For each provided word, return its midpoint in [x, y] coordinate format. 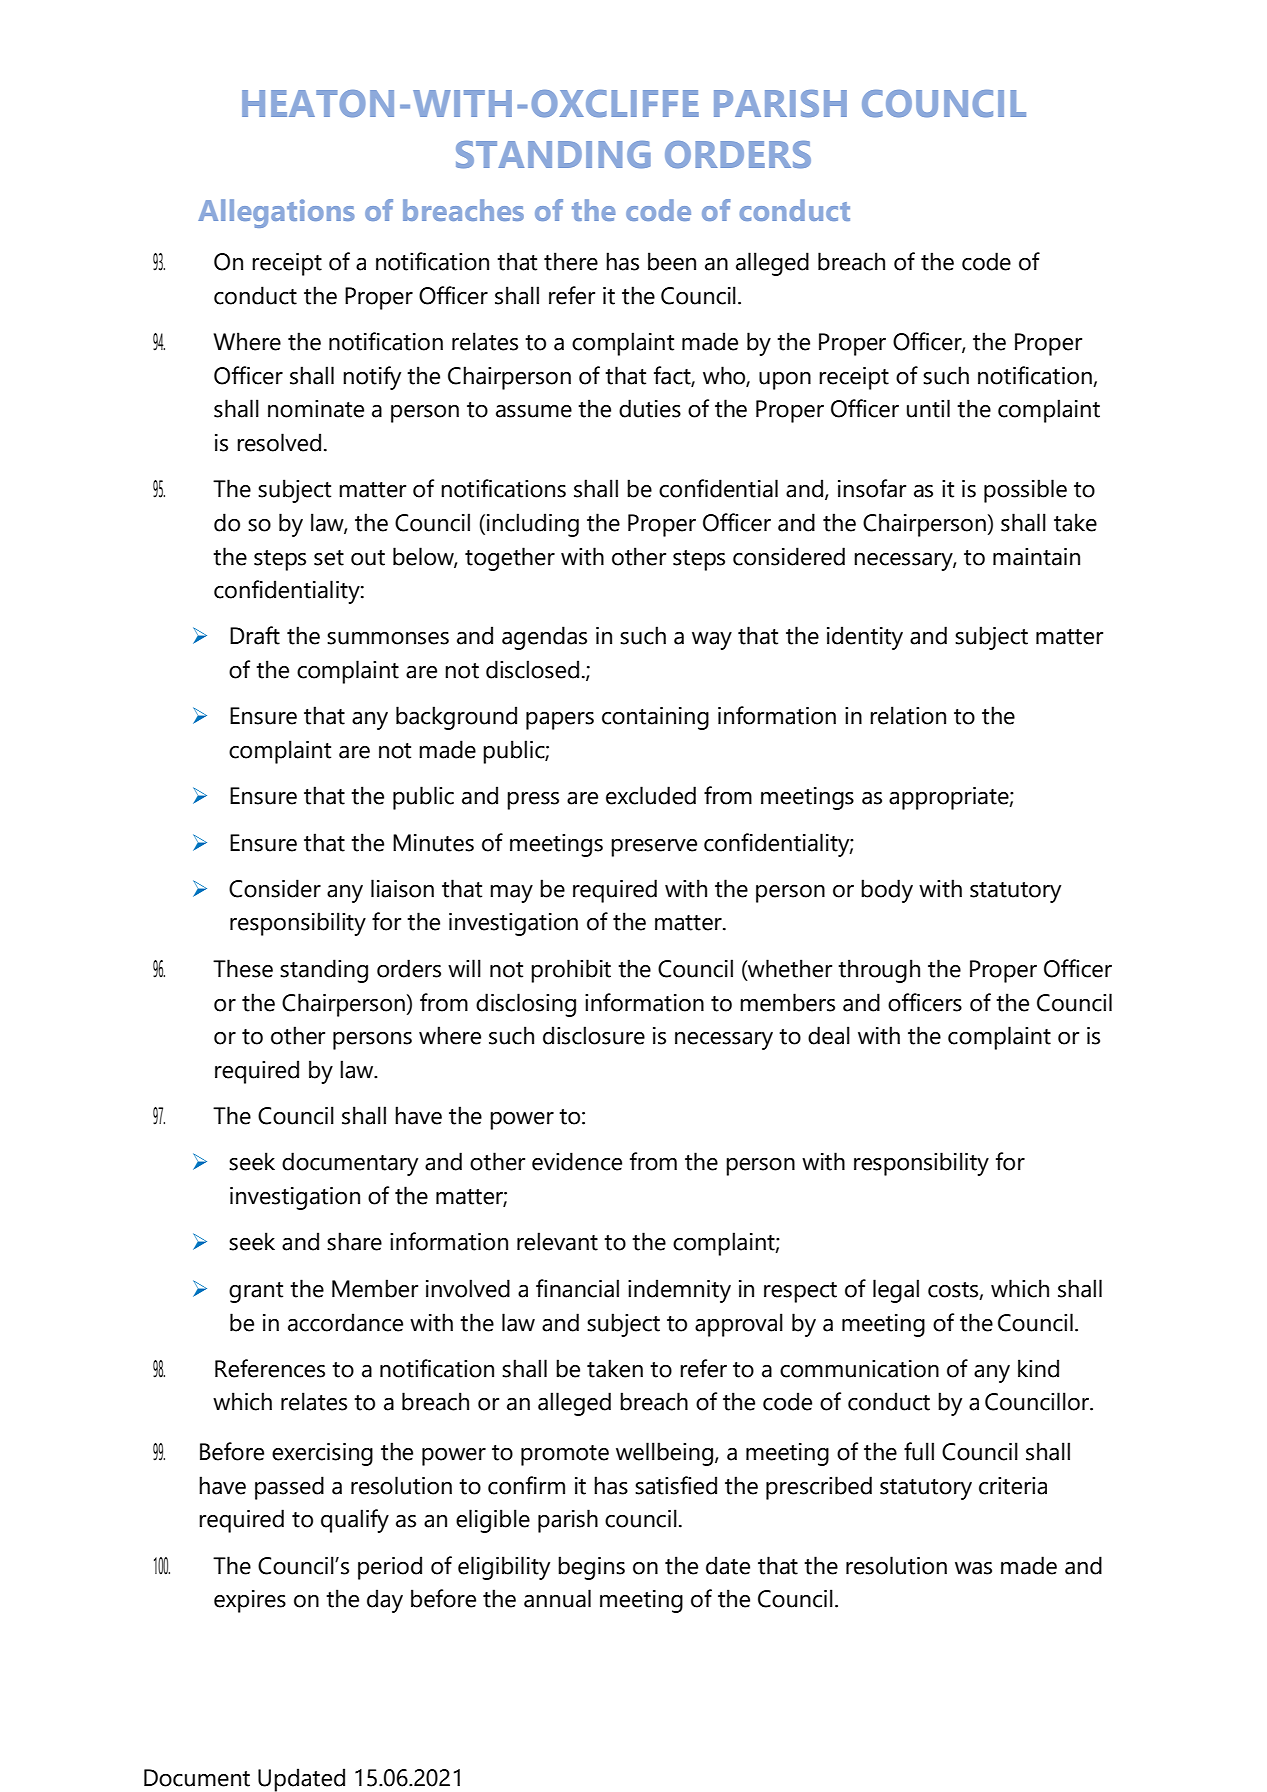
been [672, 261]
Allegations [276, 213]
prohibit [571, 971]
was [973, 1568]
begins [591, 1568]
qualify [355, 1521]
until [928, 408]
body [887, 891]
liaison [402, 888]
